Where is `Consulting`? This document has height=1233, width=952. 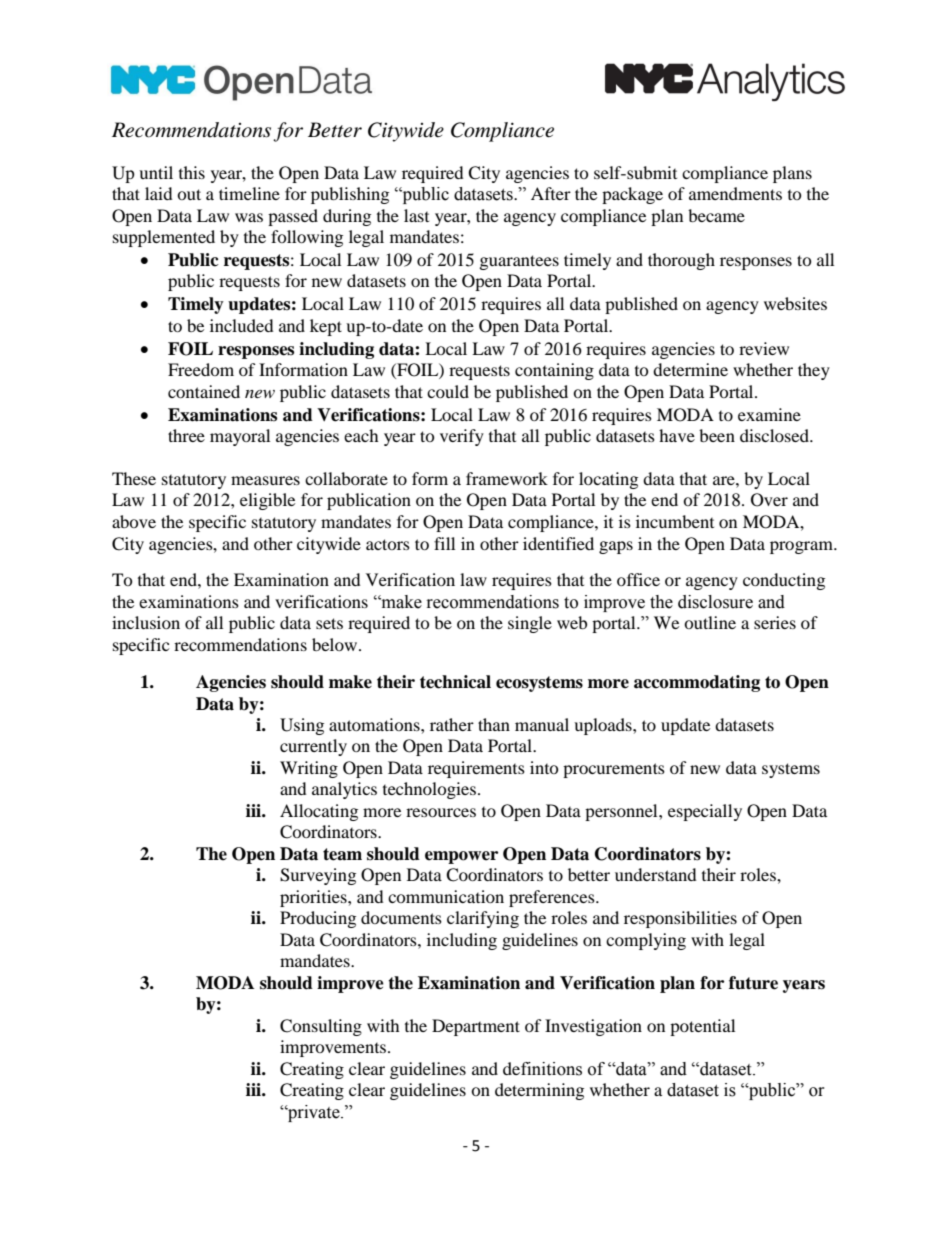
Consulting is located at coordinates (321, 1027).
